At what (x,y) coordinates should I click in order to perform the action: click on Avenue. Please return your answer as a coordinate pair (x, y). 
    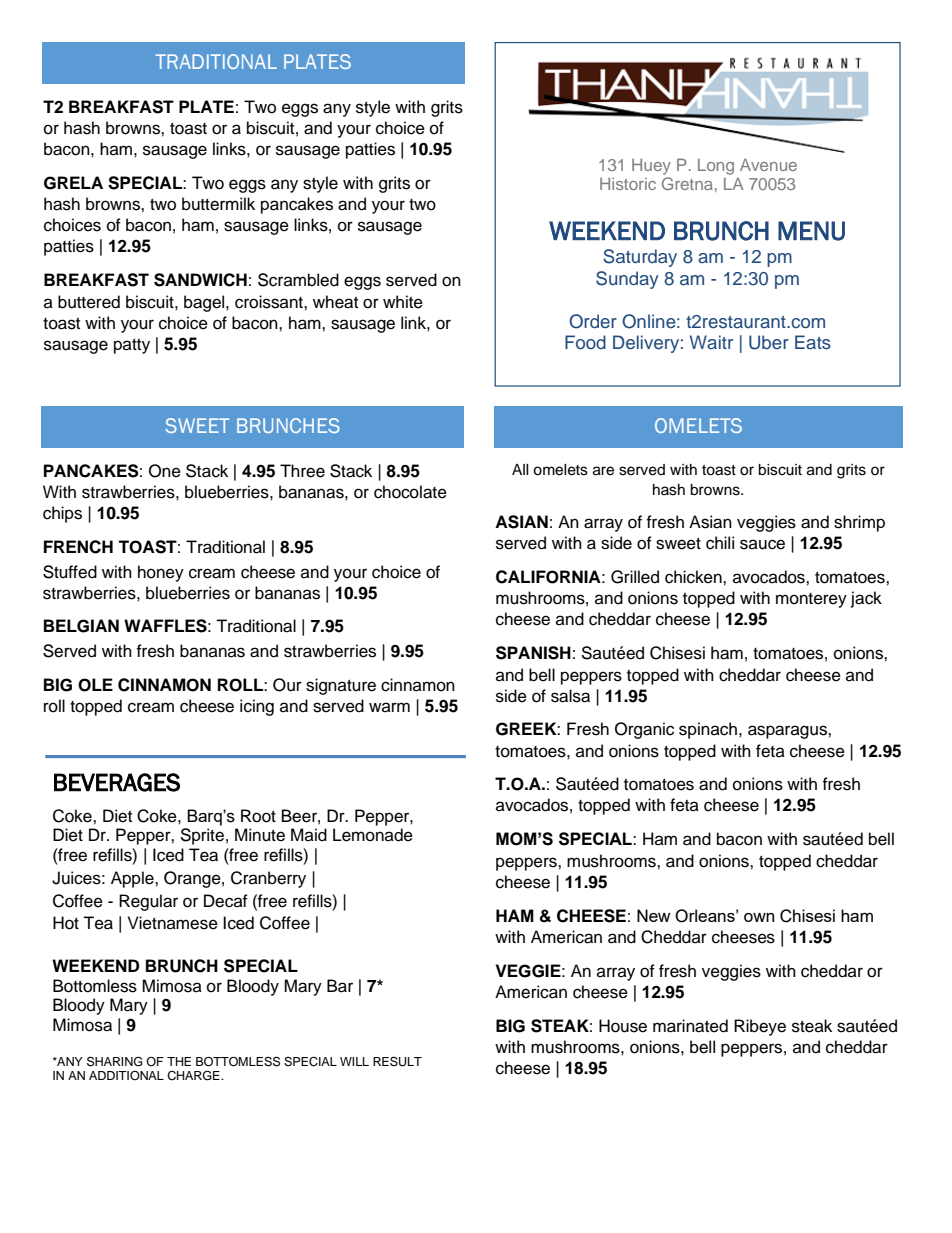
    Looking at the image, I should click on (768, 165).
